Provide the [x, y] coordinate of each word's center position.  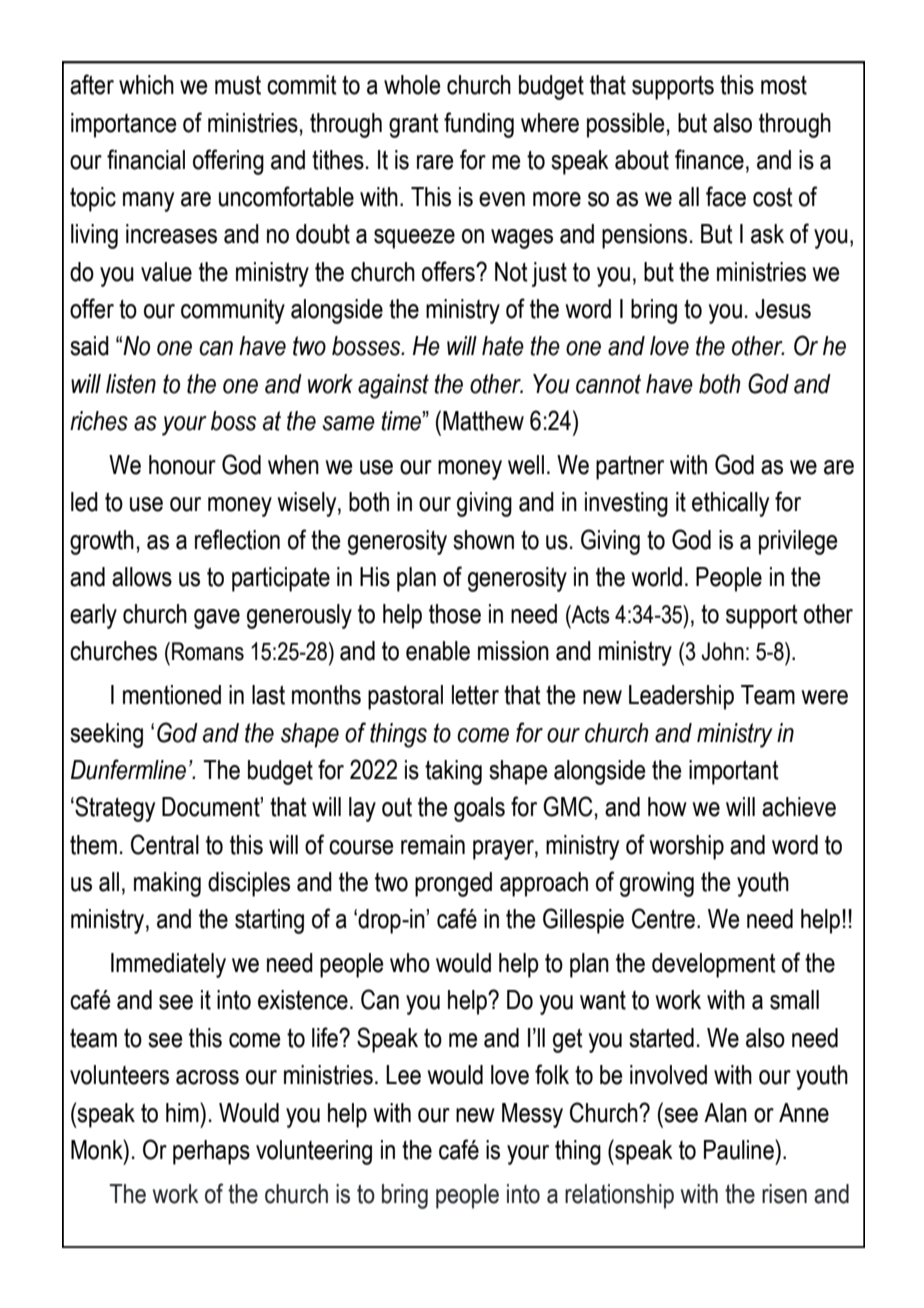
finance [709, 159]
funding [479, 125]
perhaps [211, 1152]
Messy [532, 1115]
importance [124, 125]
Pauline [740, 1149]
